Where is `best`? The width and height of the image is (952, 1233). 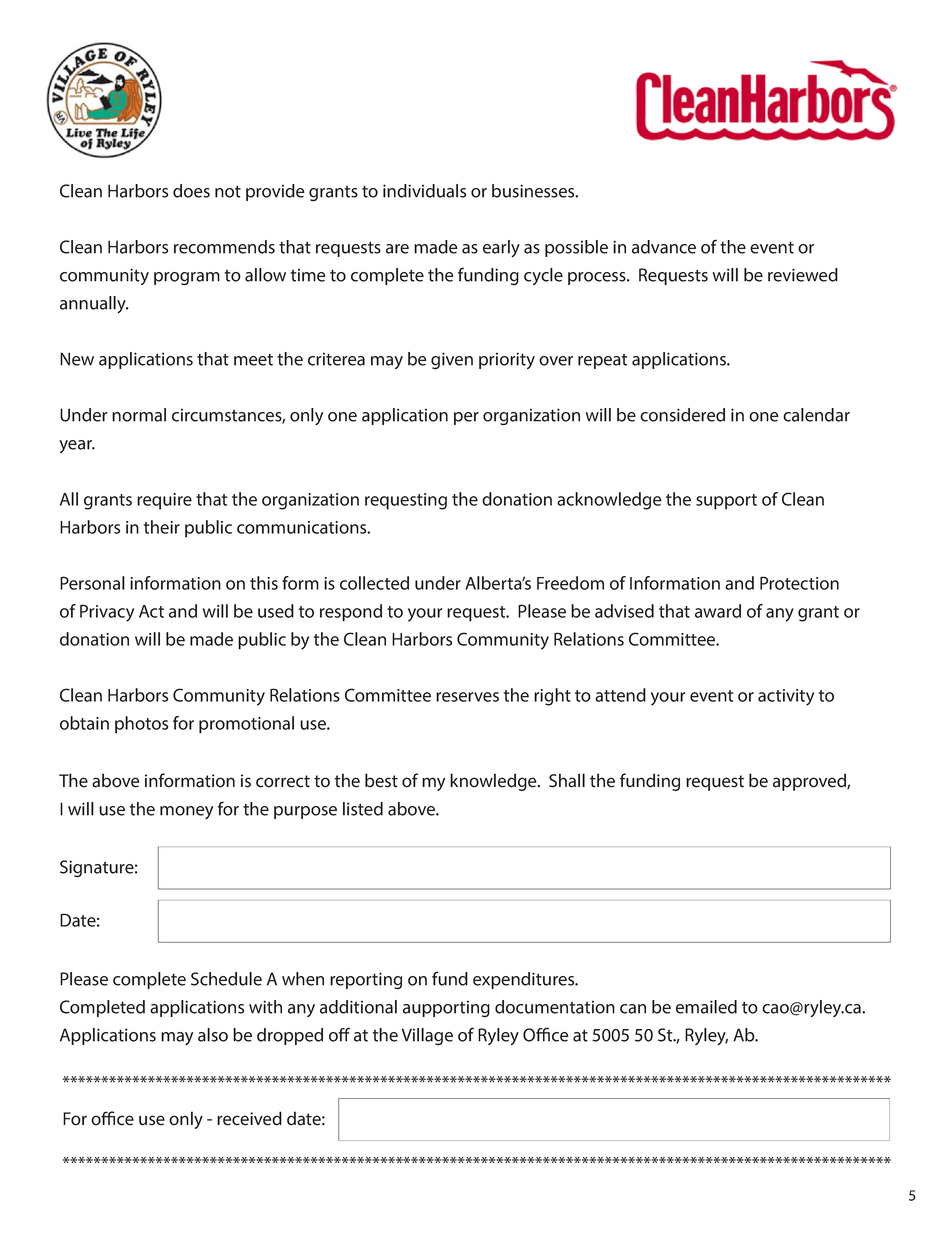 best is located at coordinates (381, 780).
